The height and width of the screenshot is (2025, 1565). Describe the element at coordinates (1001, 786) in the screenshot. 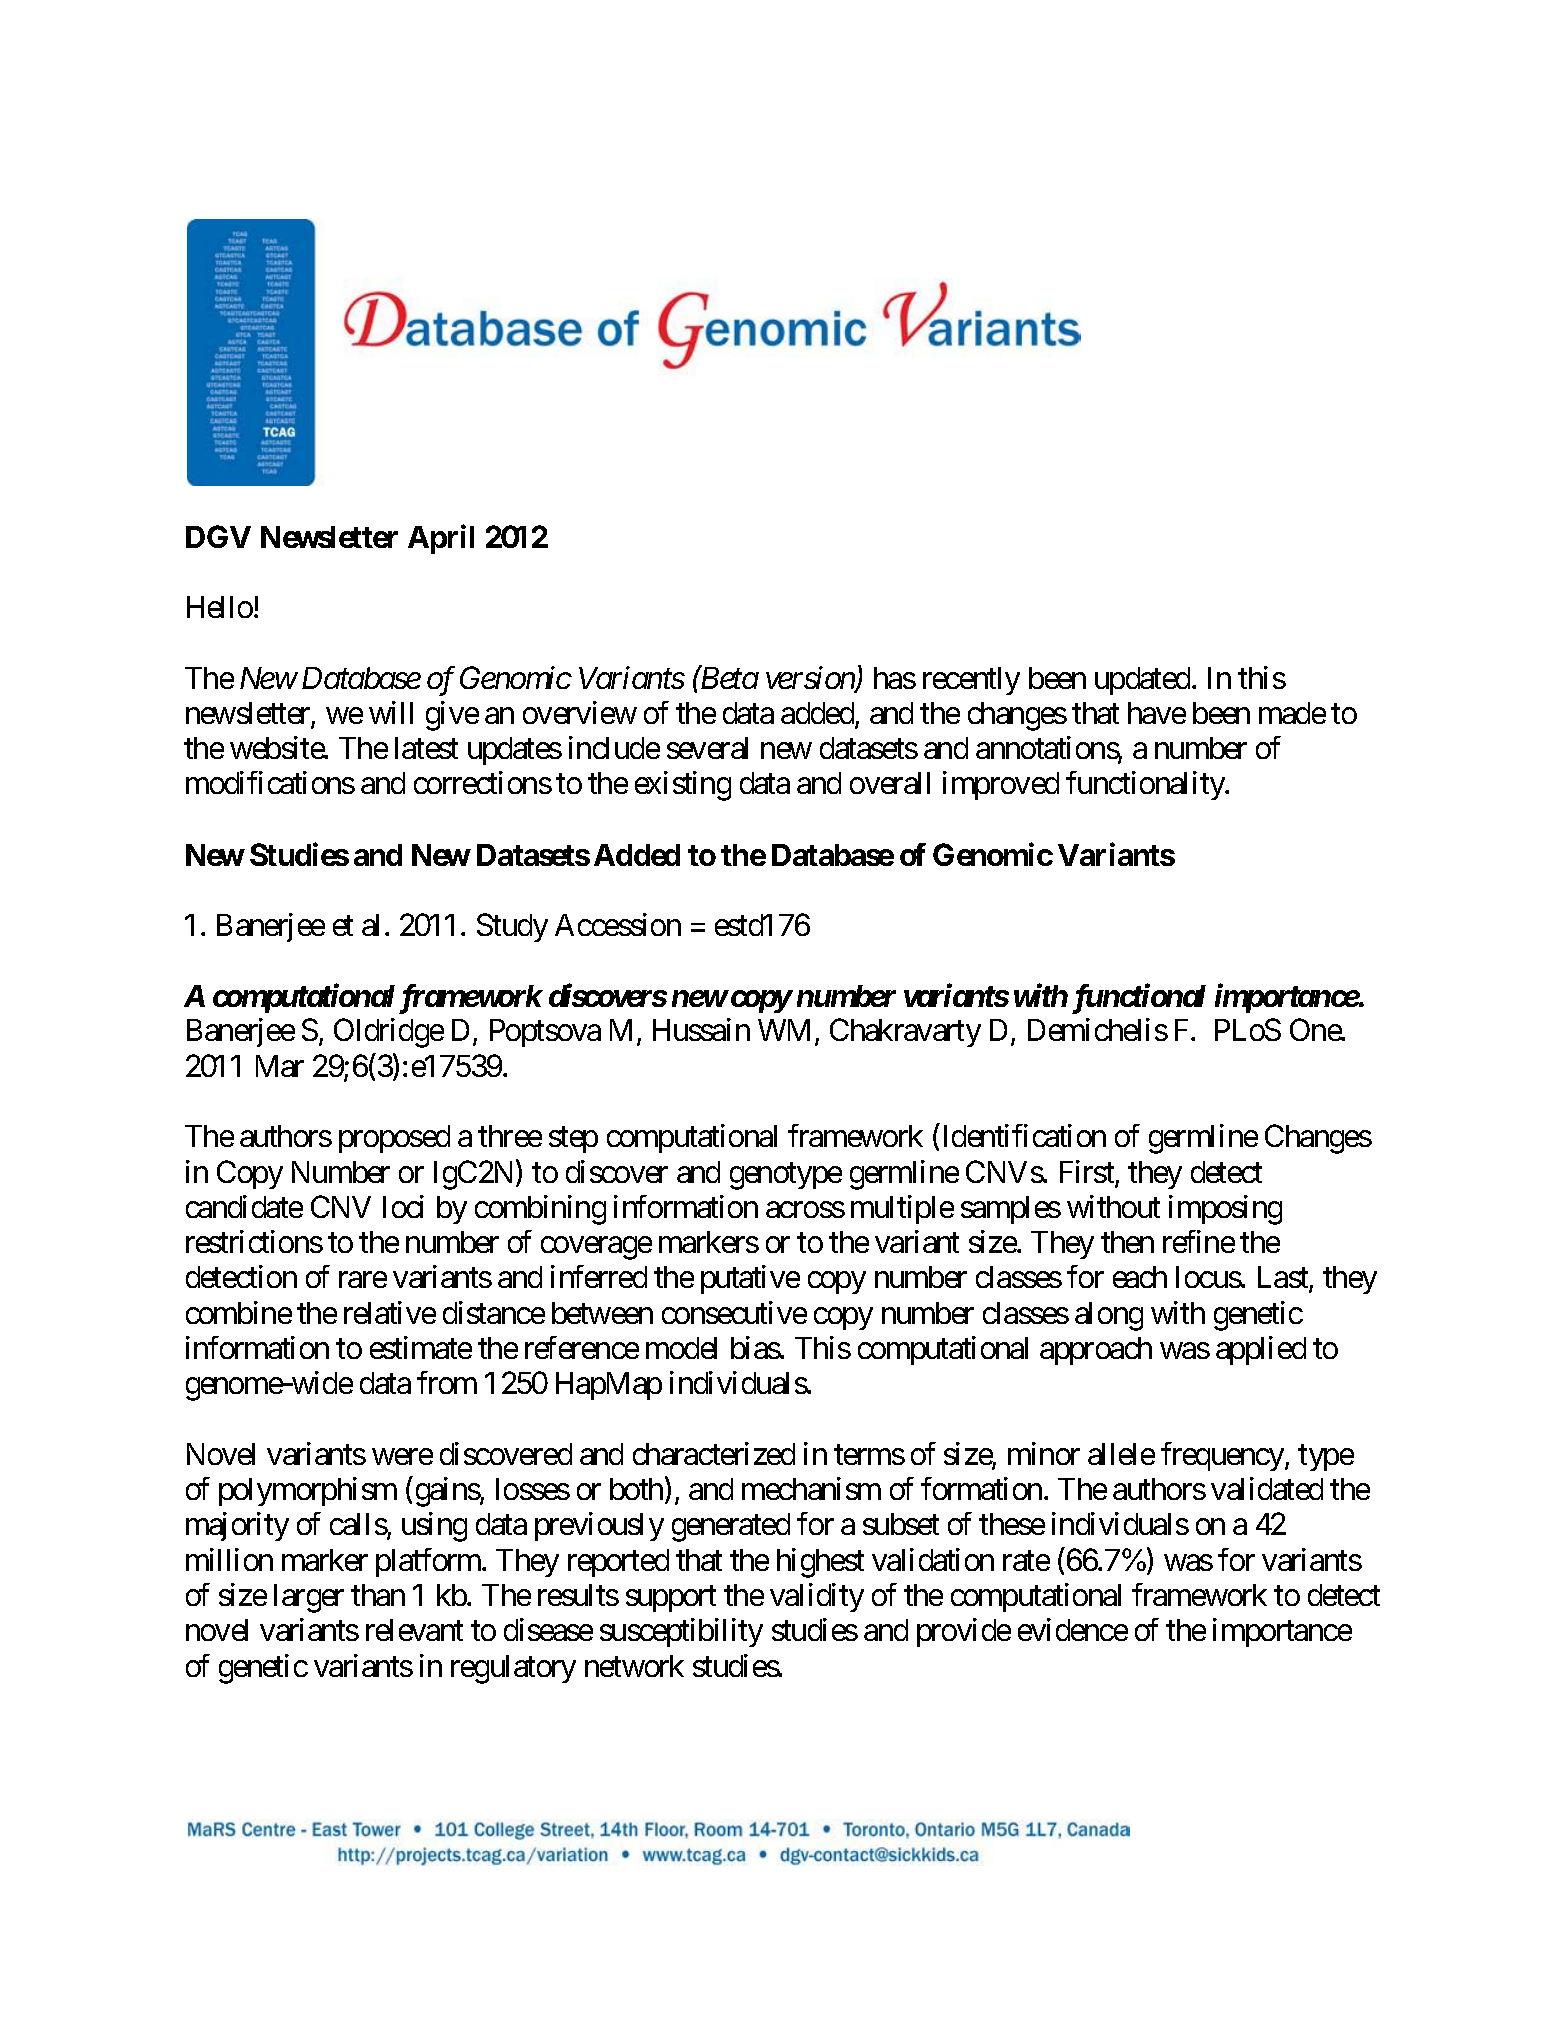

I see `improved` at that location.
